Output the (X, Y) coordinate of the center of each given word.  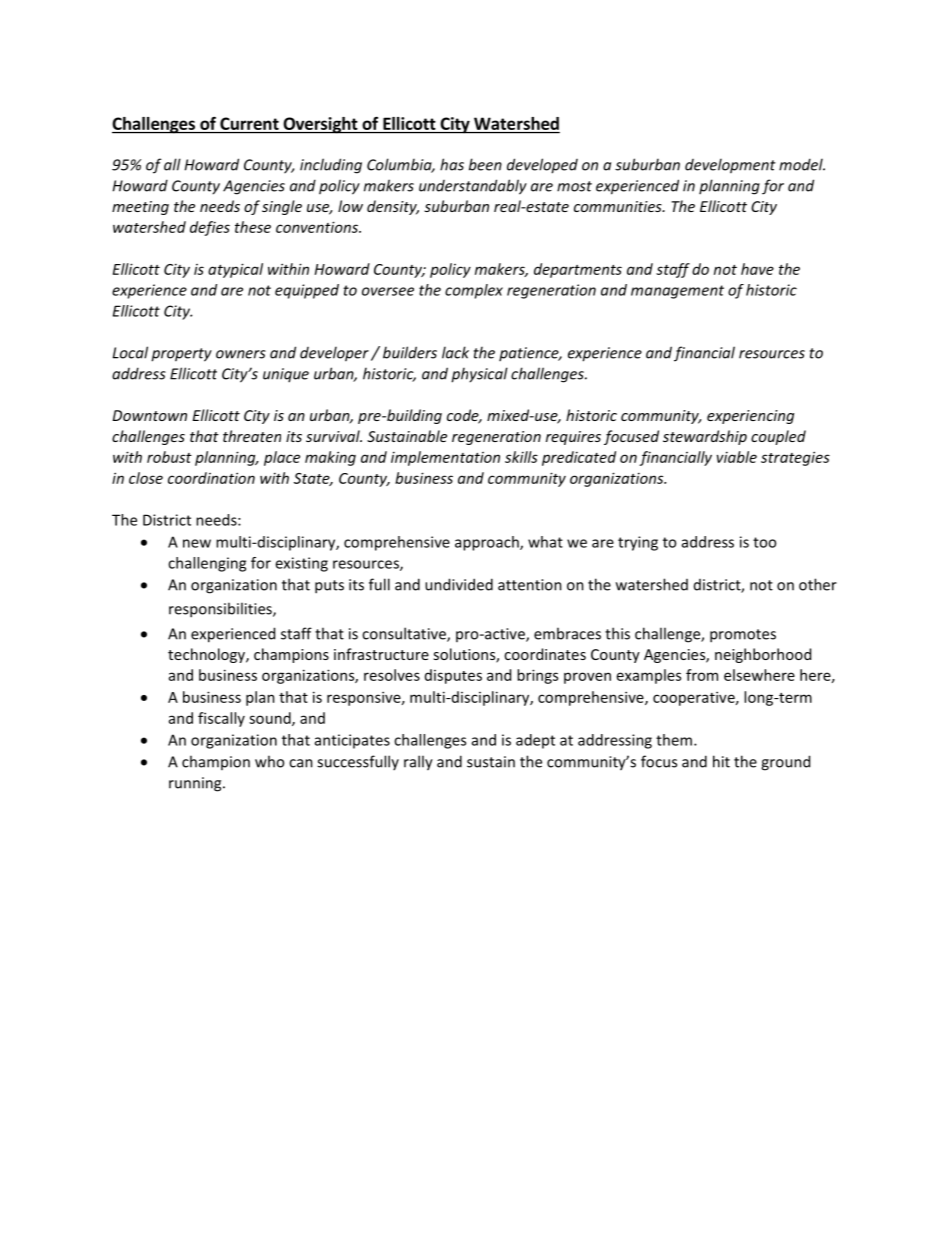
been (485, 164)
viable (737, 457)
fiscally (221, 719)
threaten (252, 436)
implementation (445, 458)
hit (721, 761)
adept (535, 741)
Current (249, 123)
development (730, 166)
